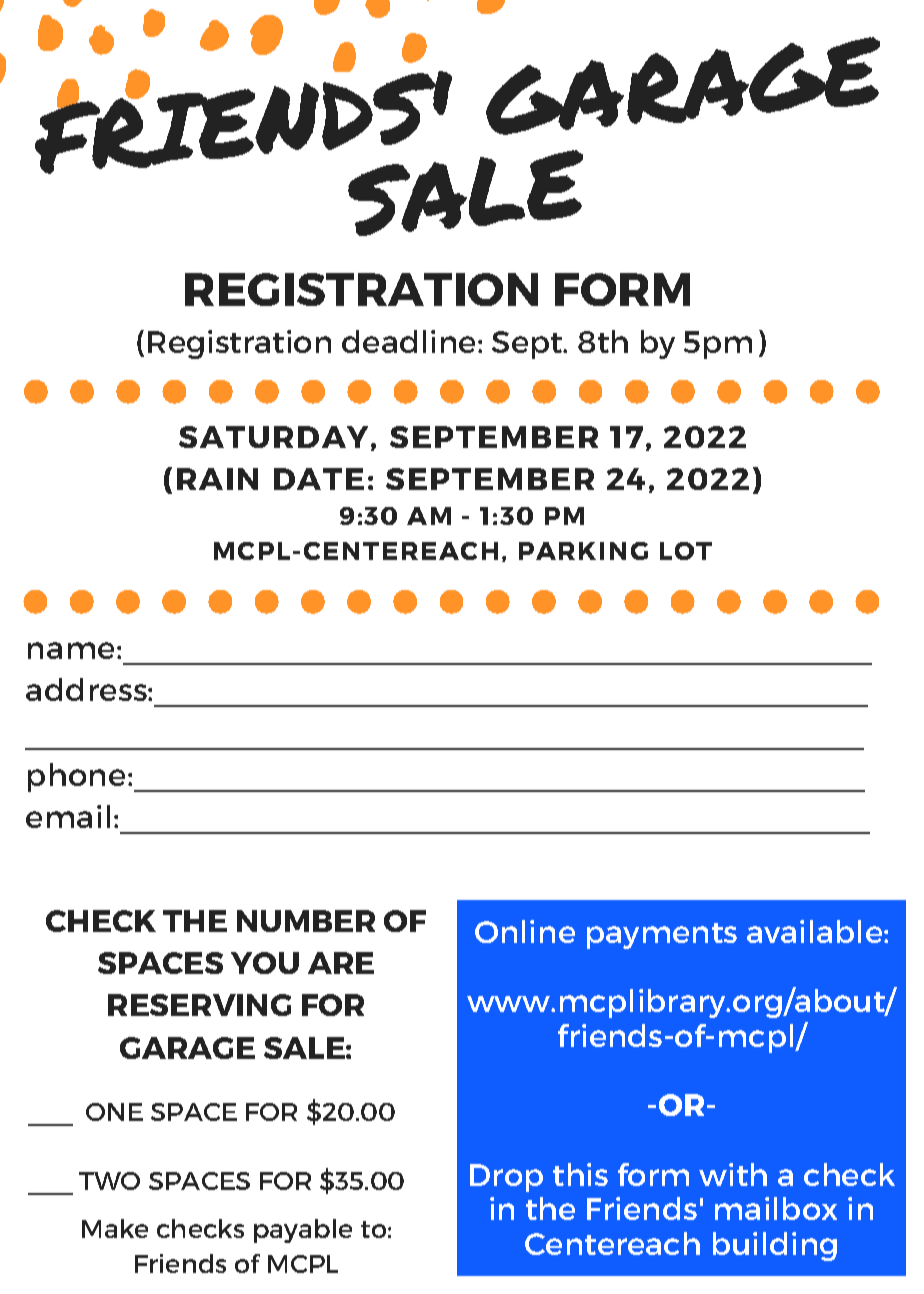 The height and width of the screenshot is (1294, 924). Describe the element at coordinates (115, 1228) in the screenshot. I see `Make` at that location.
